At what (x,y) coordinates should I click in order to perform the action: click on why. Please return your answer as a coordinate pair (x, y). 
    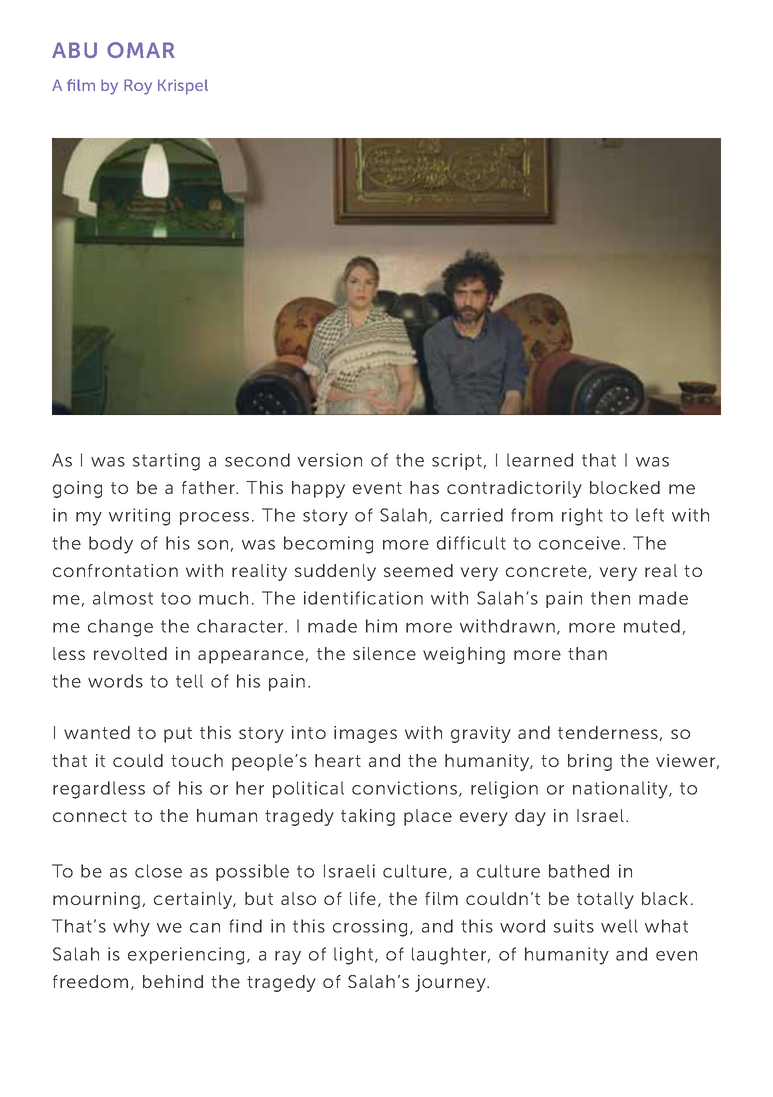
    Looking at the image, I should click on (131, 928).
